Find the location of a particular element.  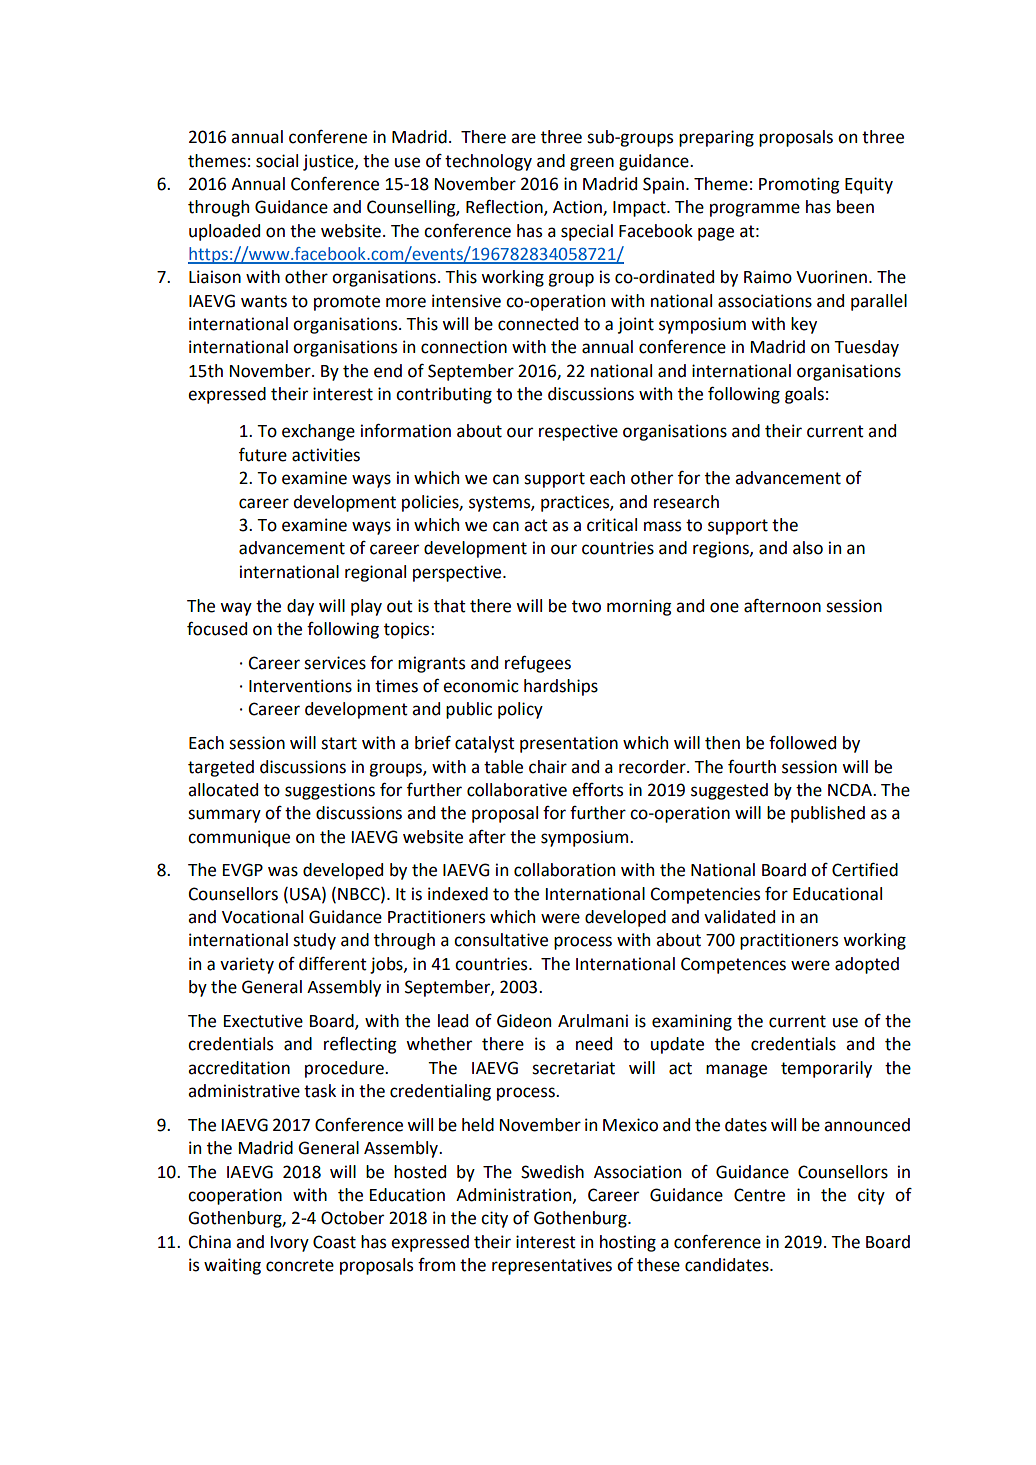

collaboration is located at coordinates (564, 870).
